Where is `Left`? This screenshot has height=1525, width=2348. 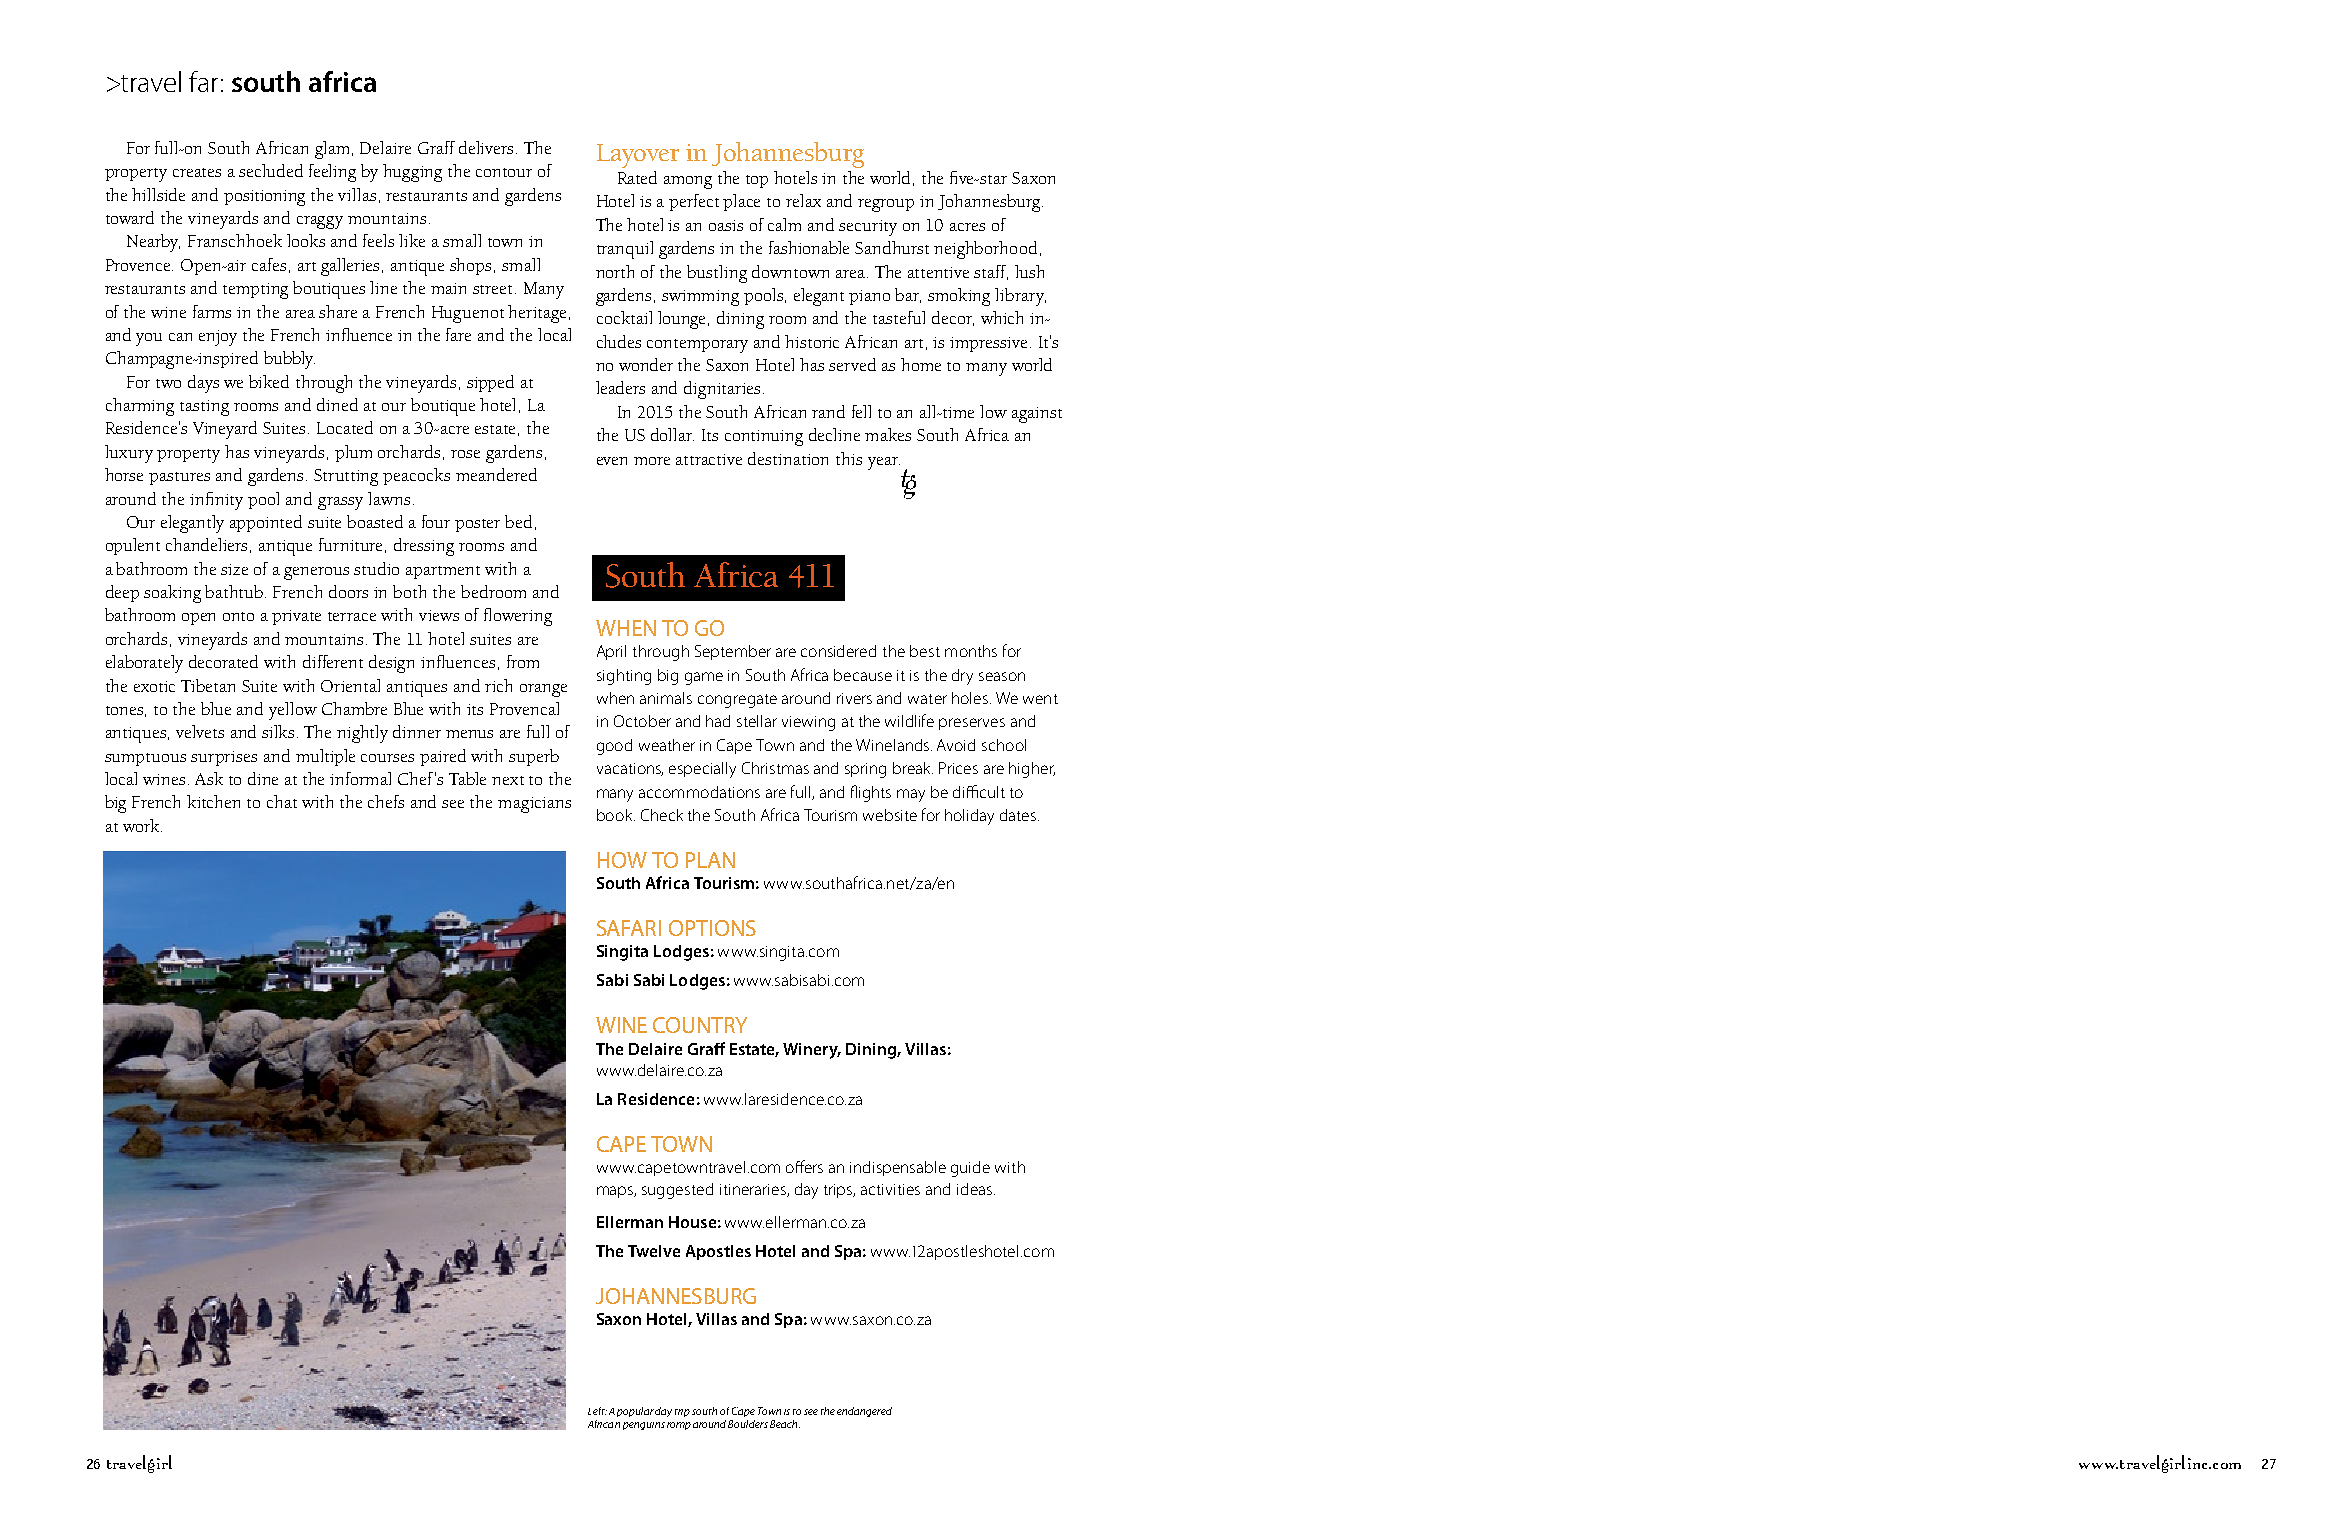
Left is located at coordinates (597, 1411).
